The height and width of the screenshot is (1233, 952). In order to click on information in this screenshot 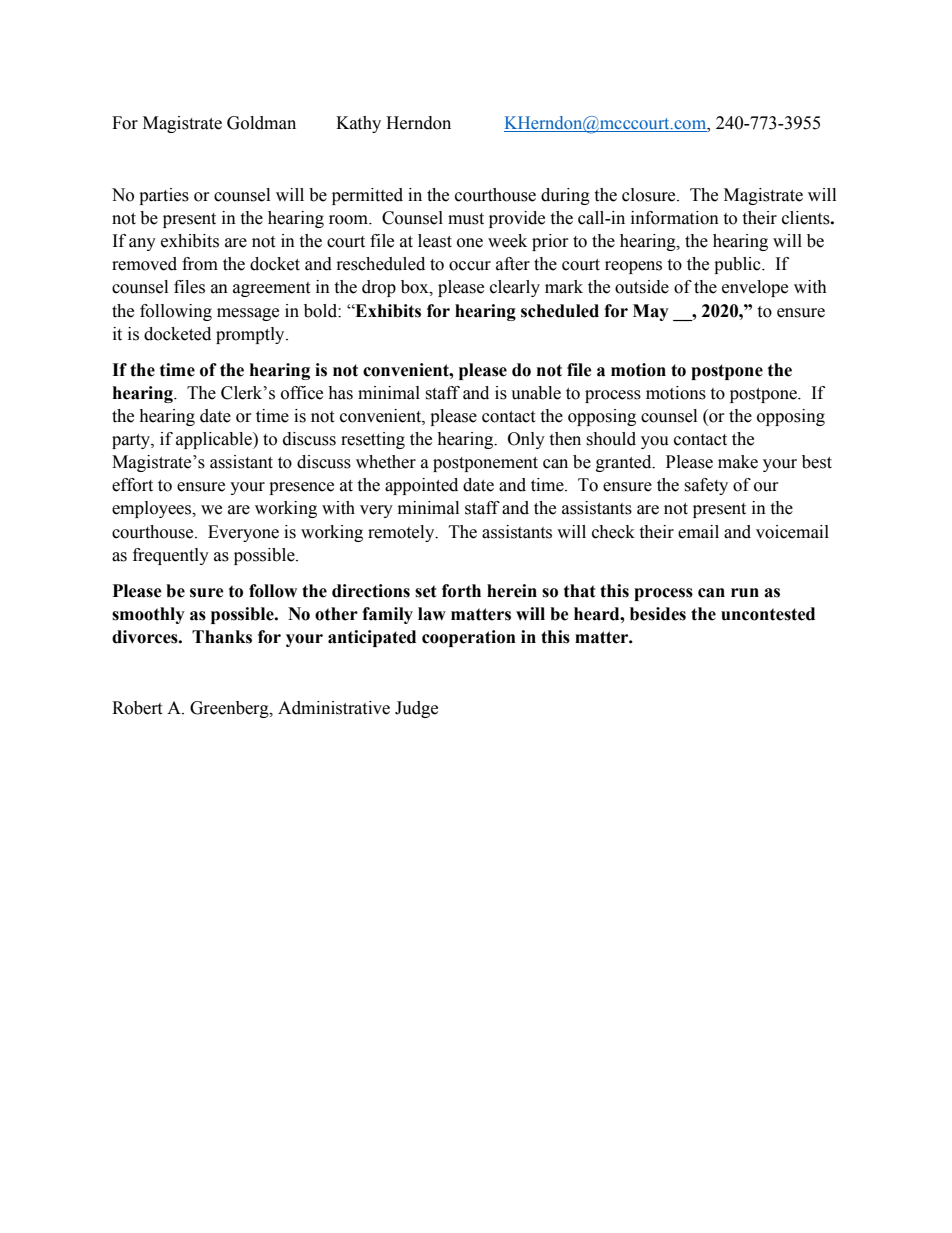, I will do `click(675, 218)`.
